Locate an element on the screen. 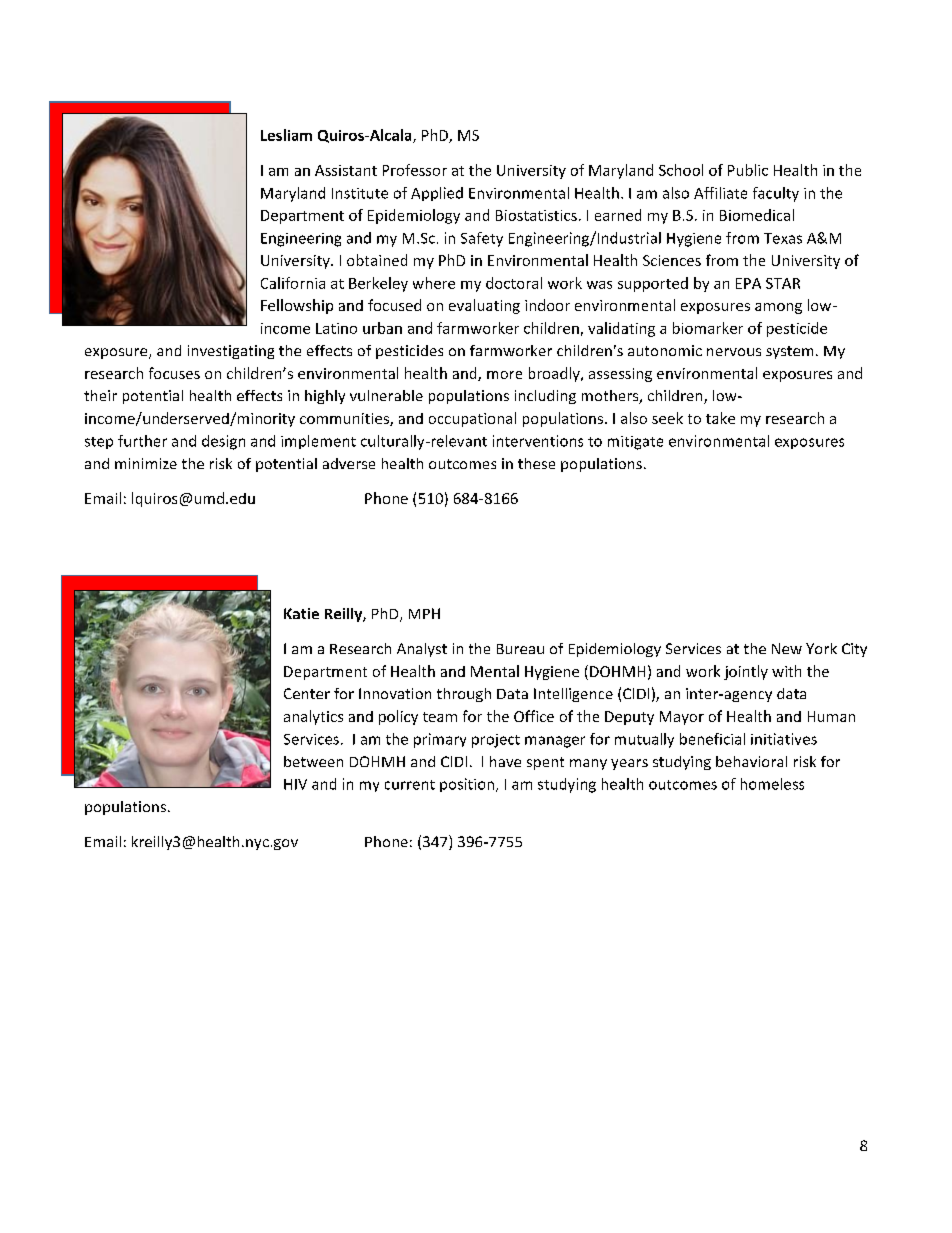 The width and height of the screenshot is (952, 1233). Assistant is located at coordinates (346, 170).
